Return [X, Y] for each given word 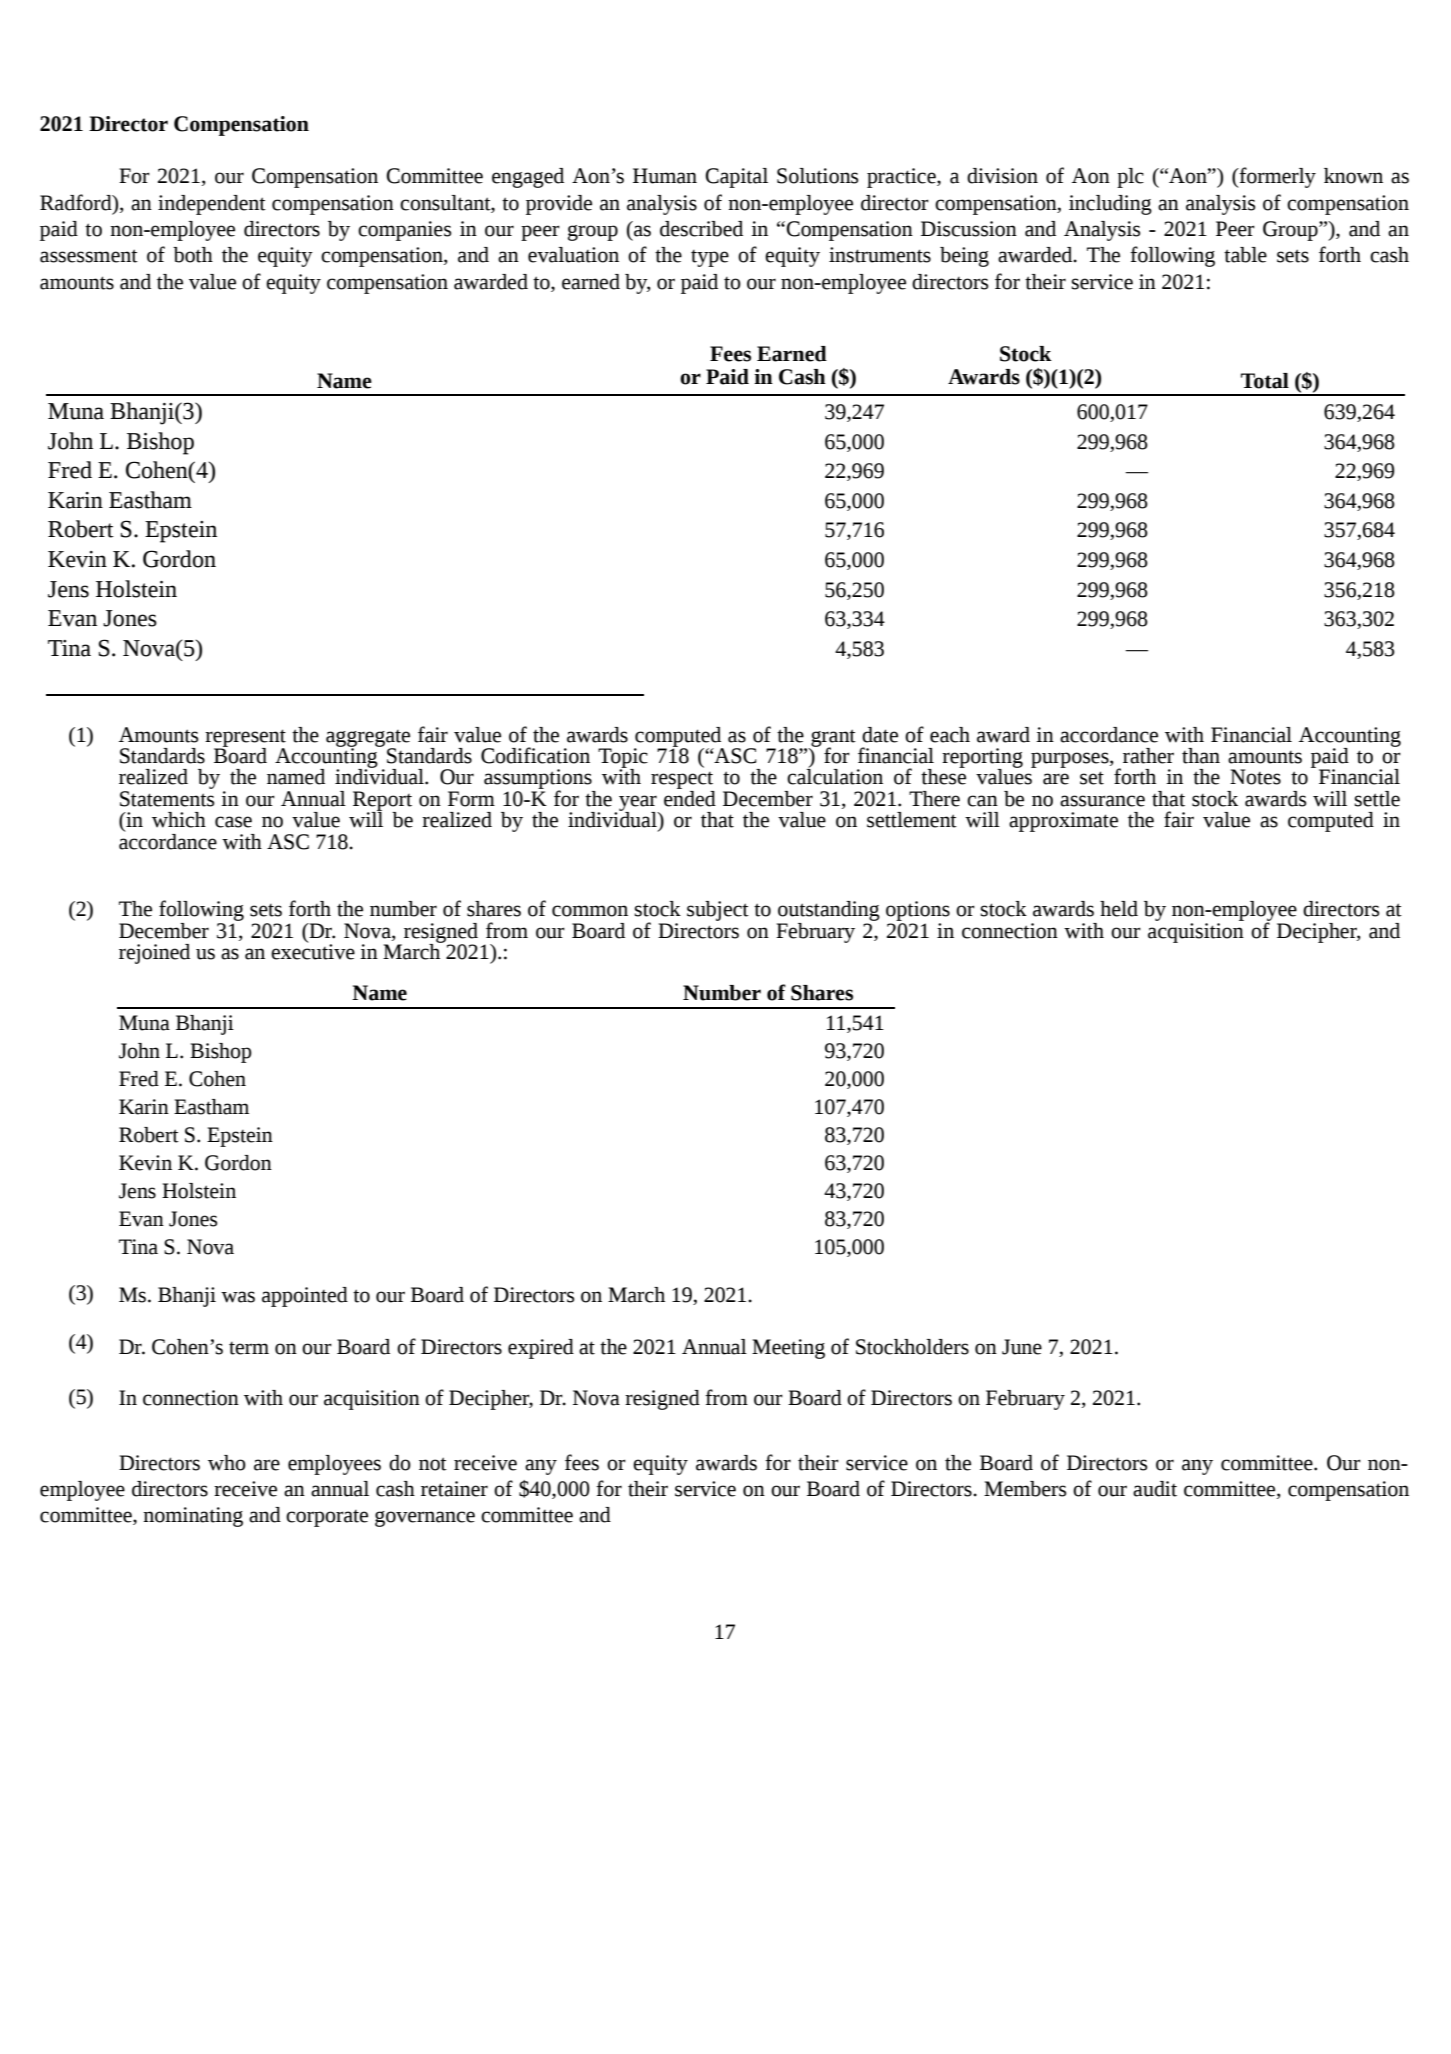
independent [212, 205]
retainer [454, 1489]
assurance [1102, 801]
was [238, 1297]
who [227, 1463]
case [233, 822]
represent [245, 739]
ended [690, 797]
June [1022, 1347]
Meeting [788, 1349]
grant [832, 739]
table [1245, 255]
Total [1265, 381]
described [701, 229]
